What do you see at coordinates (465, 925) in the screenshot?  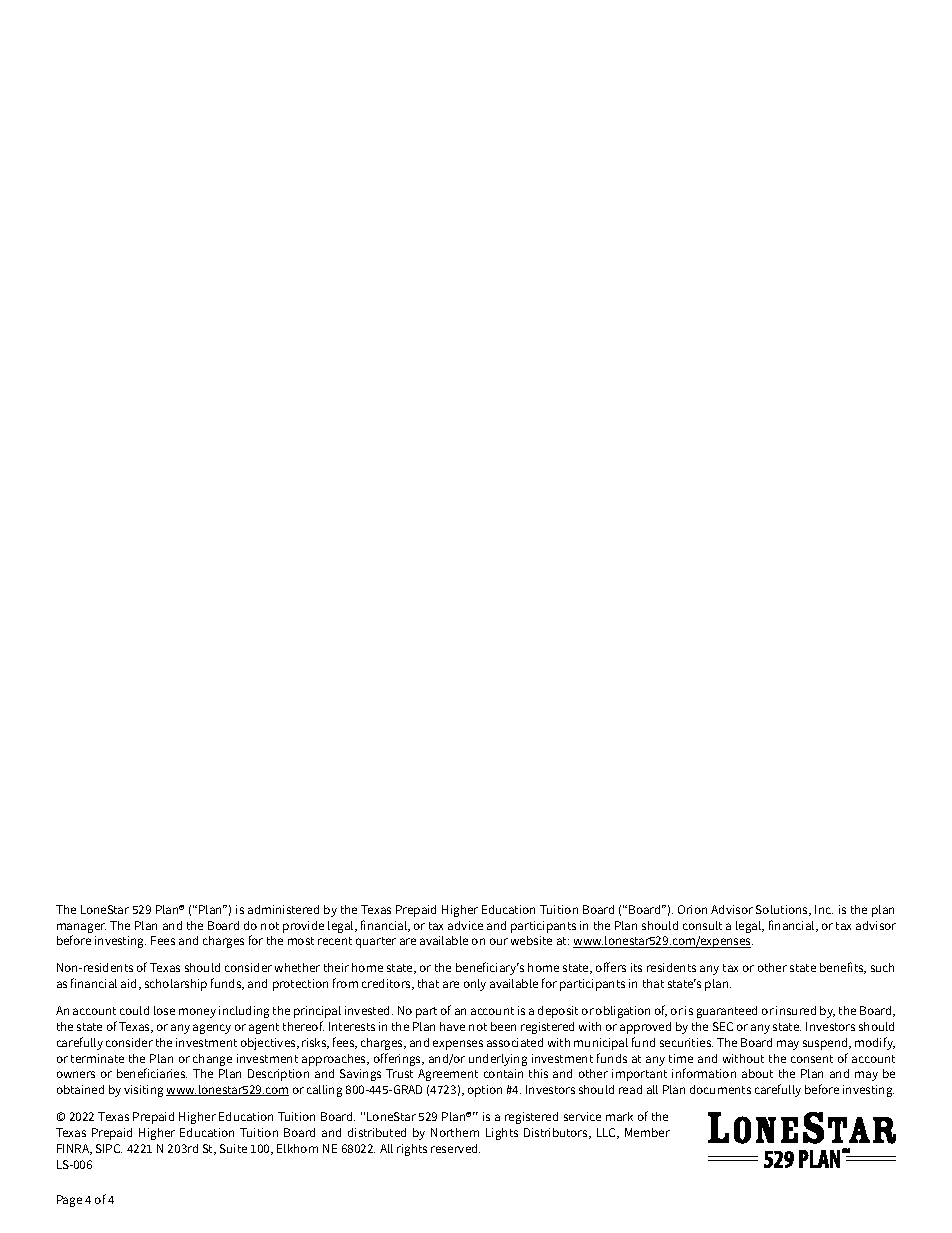 I see `advice` at bounding box center [465, 925].
